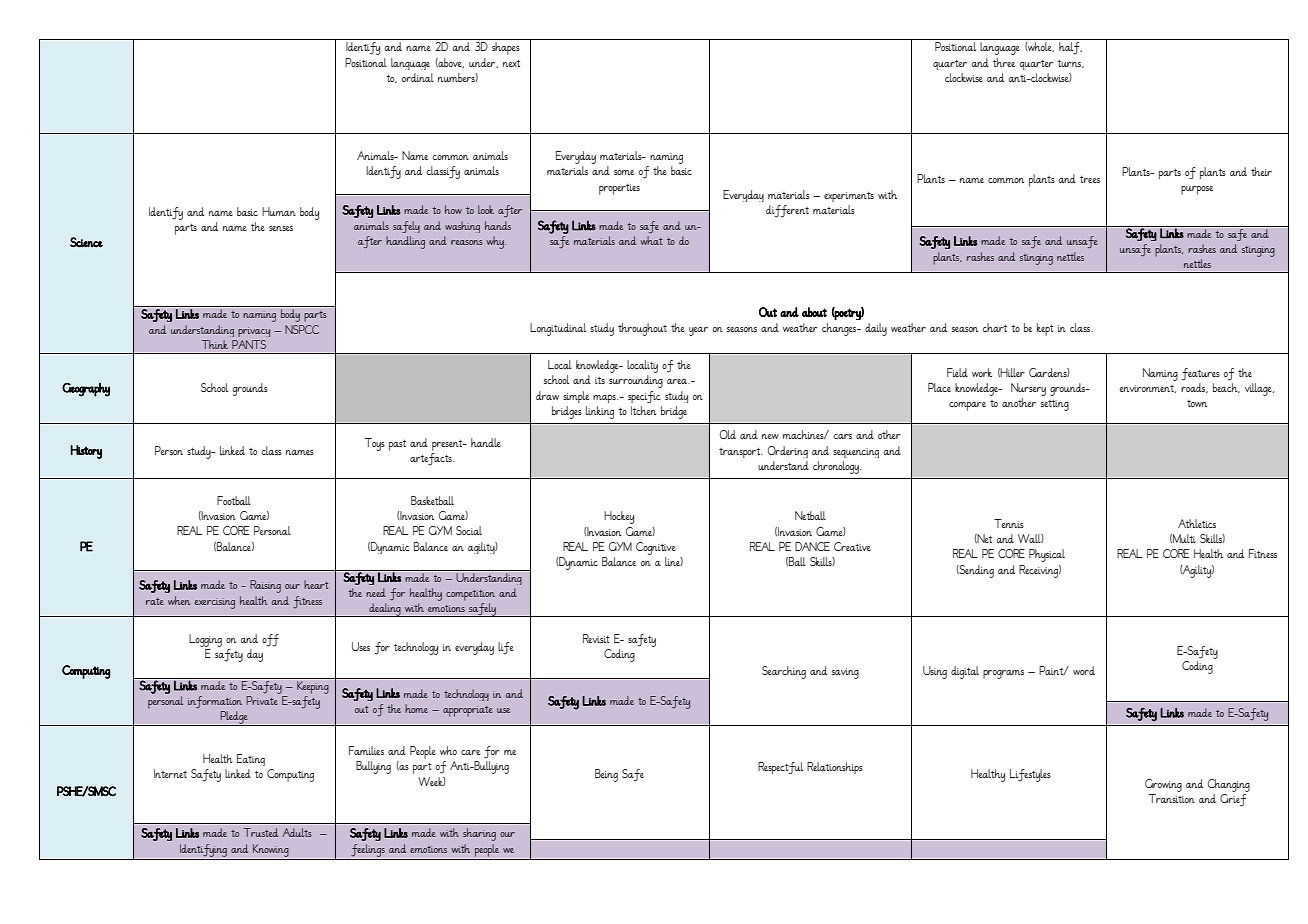 The width and height of the screenshot is (1308, 924). Describe the element at coordinates (728, 434) in the screenshot. I see `Old` at that location.
